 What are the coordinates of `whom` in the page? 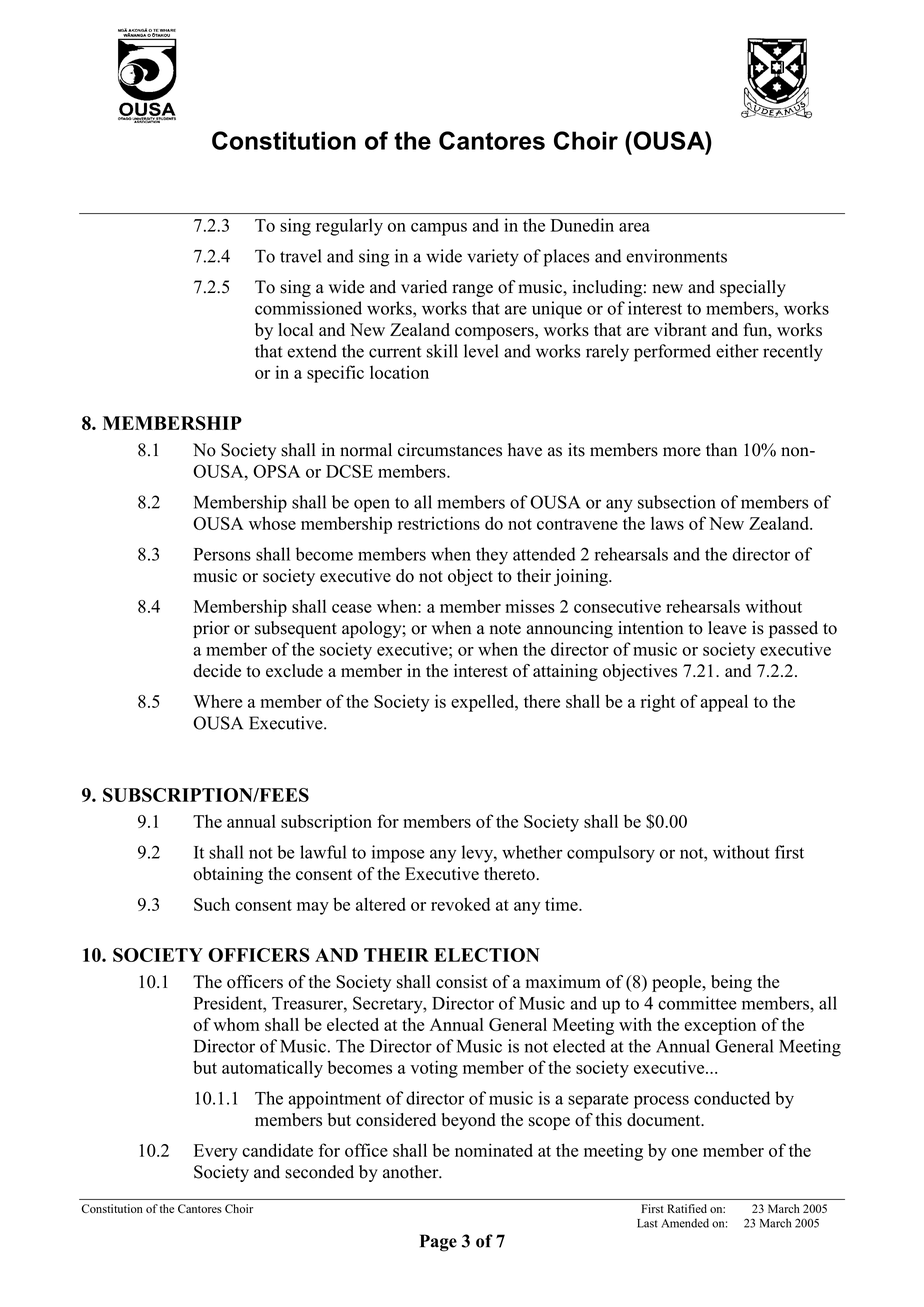 It's located at (236, 1024).
